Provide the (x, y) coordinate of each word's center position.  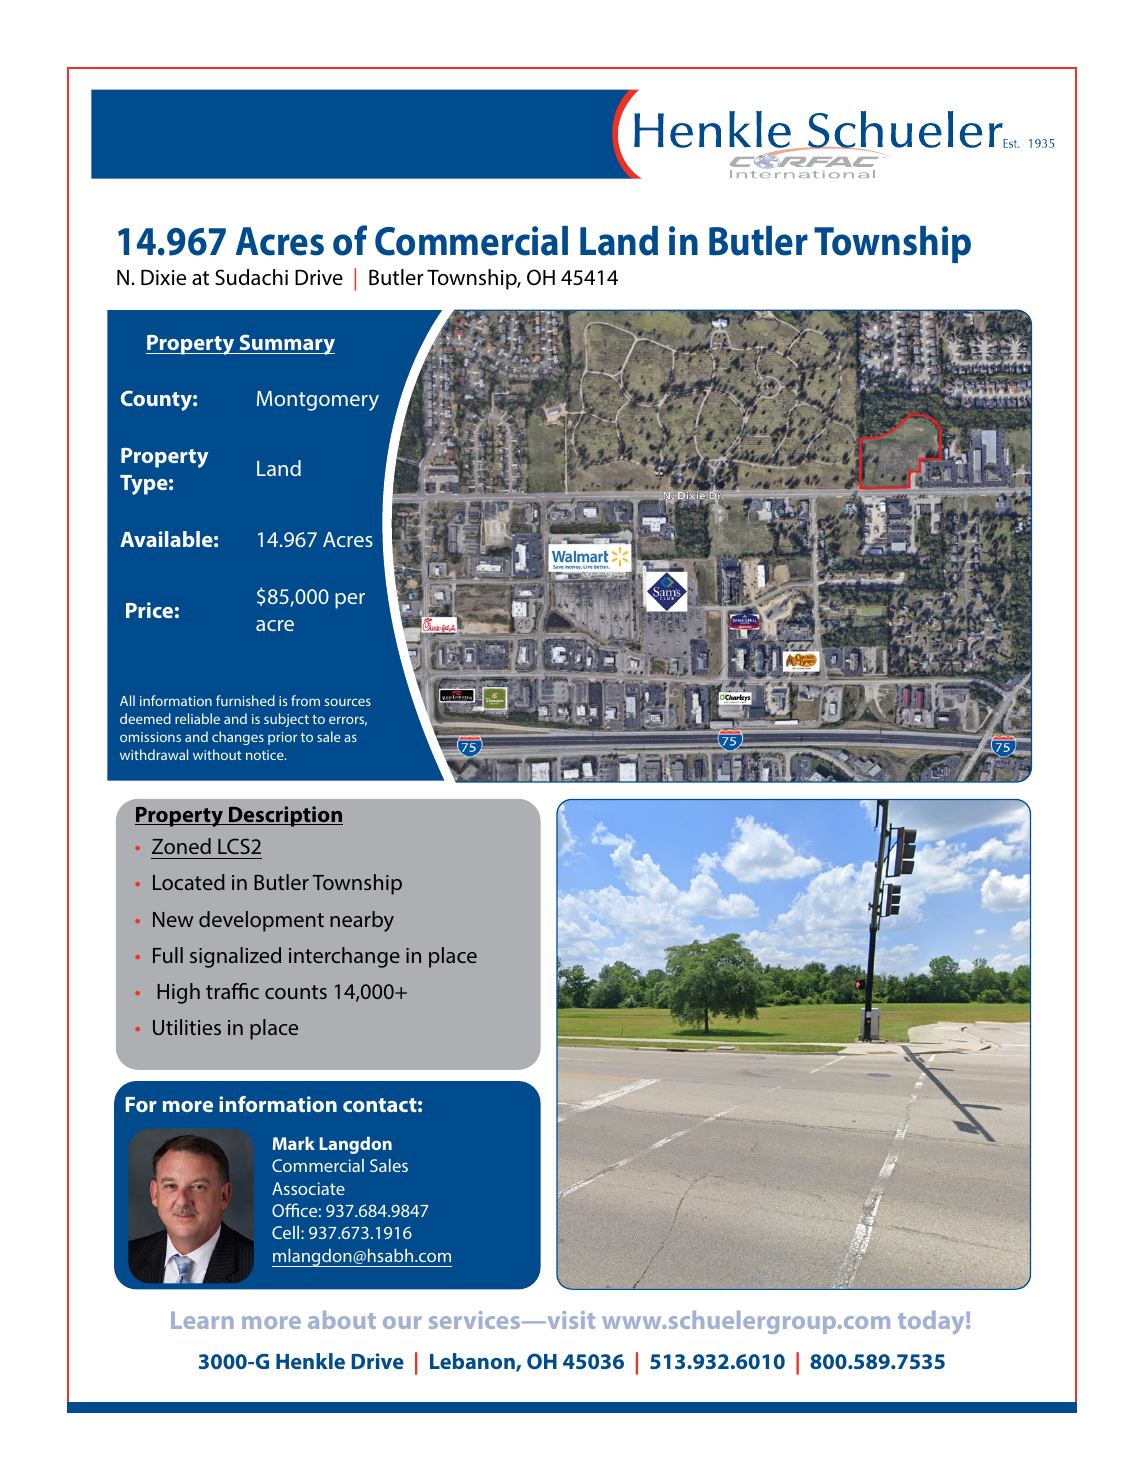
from (305, 700)
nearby (362, 921)
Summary (286, 344)
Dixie (163, 277)
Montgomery (318, 401)
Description (285, 816)
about (342, 1320)
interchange (344, 957)
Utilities (187, 1027)
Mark (294, 1143)
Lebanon (473, 1362)
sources (348, 702)
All (127, 700)
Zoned (181, 846)
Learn (202, 1320)
